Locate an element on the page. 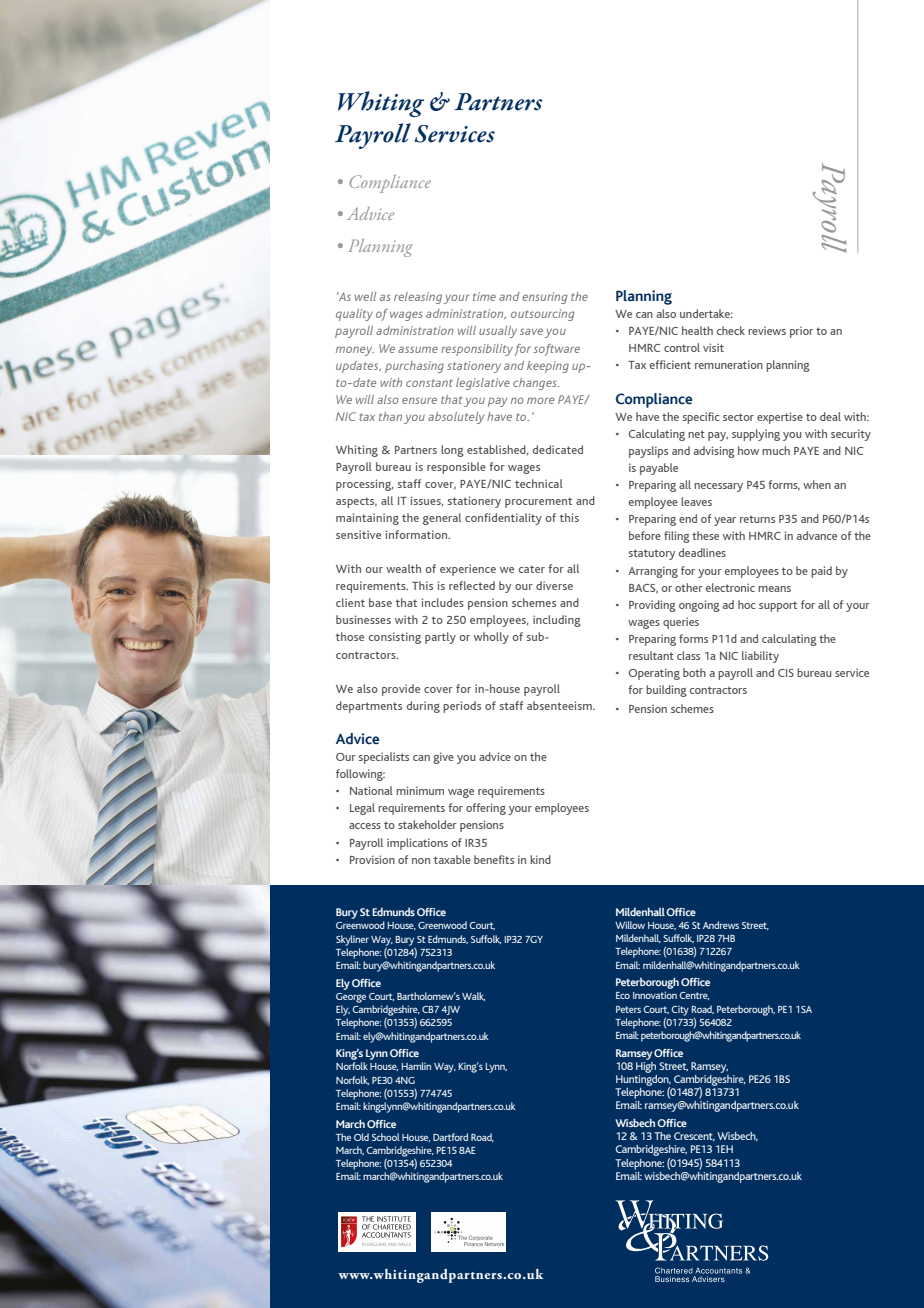 This page has height=1308, width=924. absenteeism is located at coordinates (560, 705).
